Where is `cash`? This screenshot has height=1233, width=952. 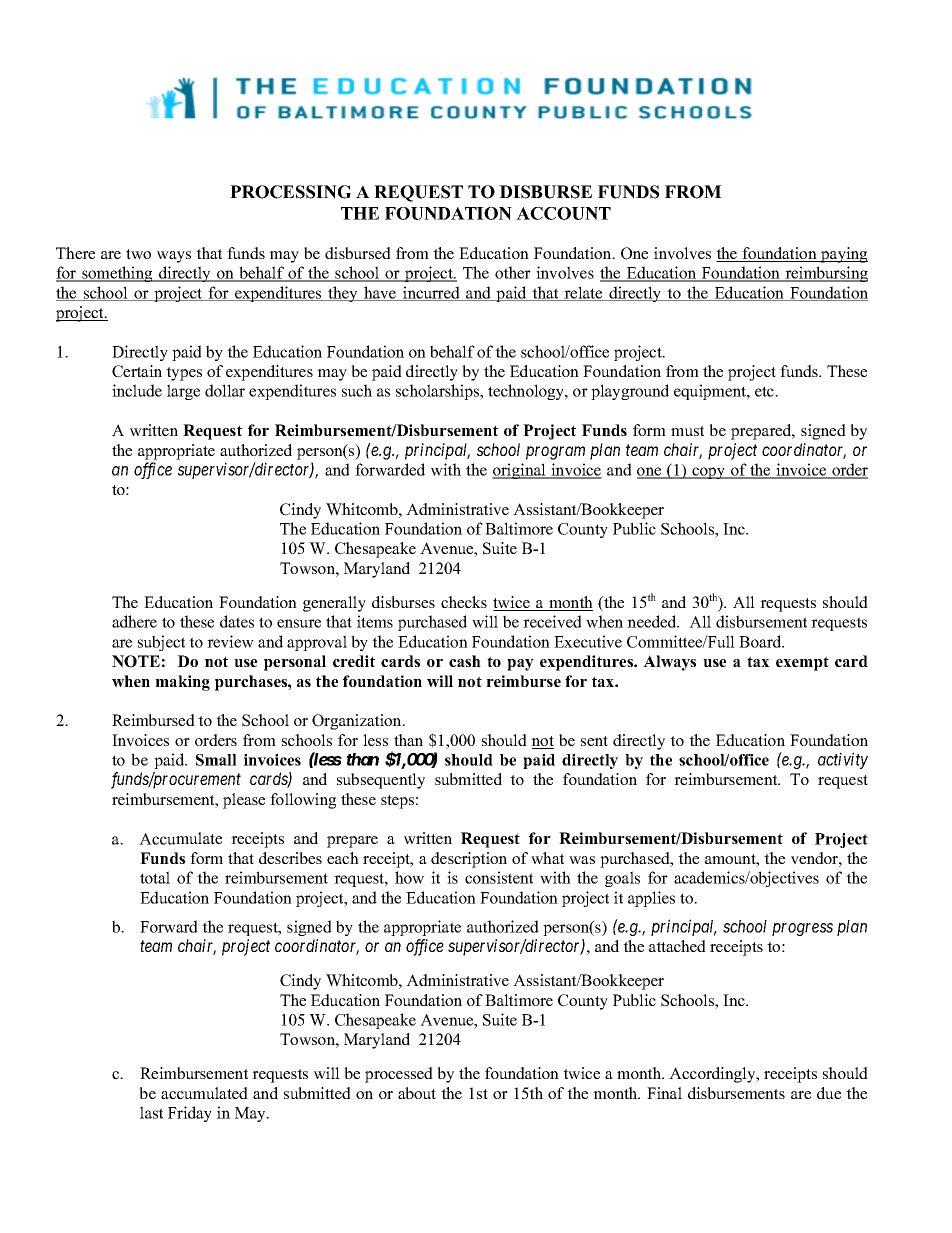 cash is located at coordinates (465, 661).
